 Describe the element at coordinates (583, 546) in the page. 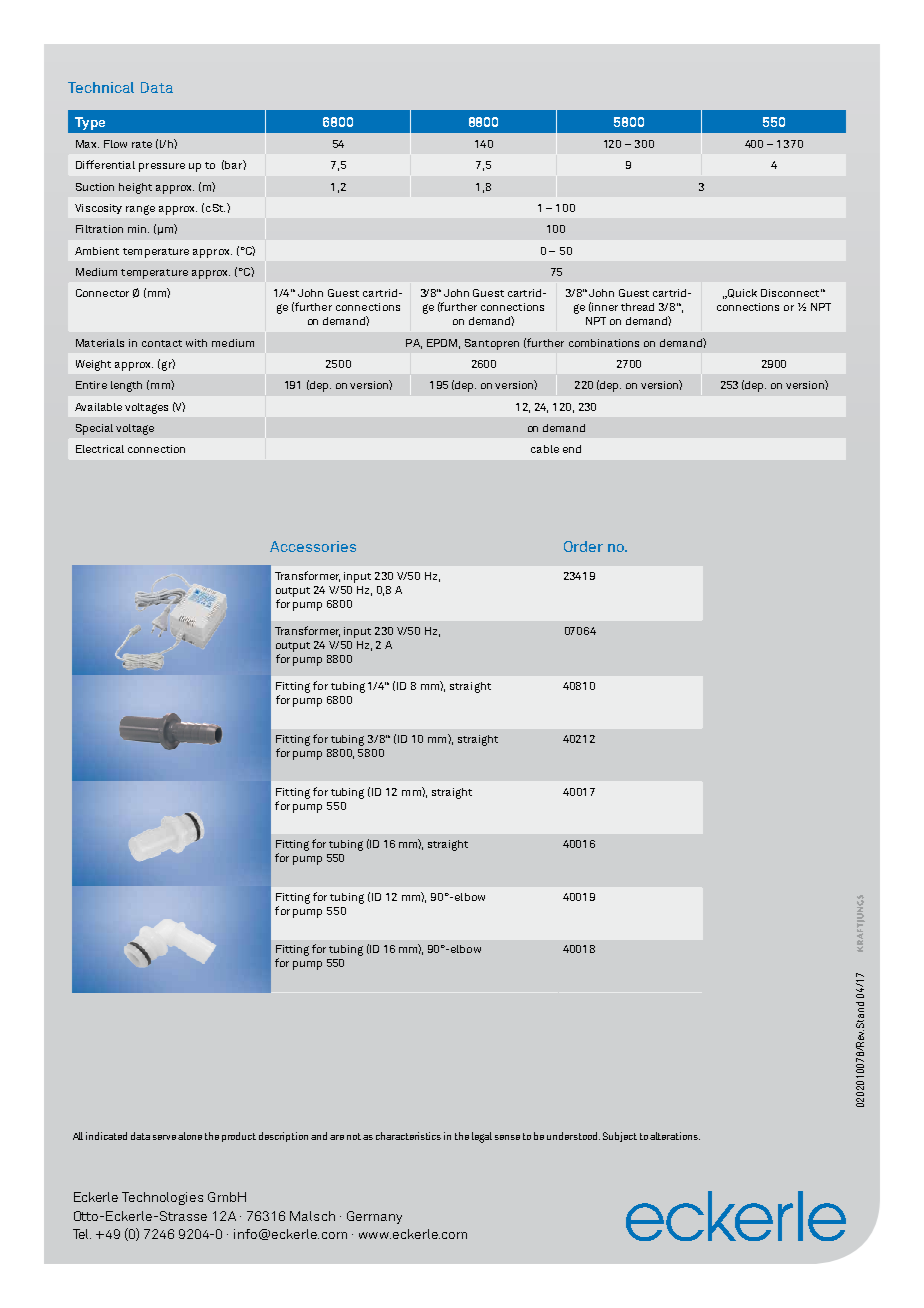

I see `Order` at that location.
